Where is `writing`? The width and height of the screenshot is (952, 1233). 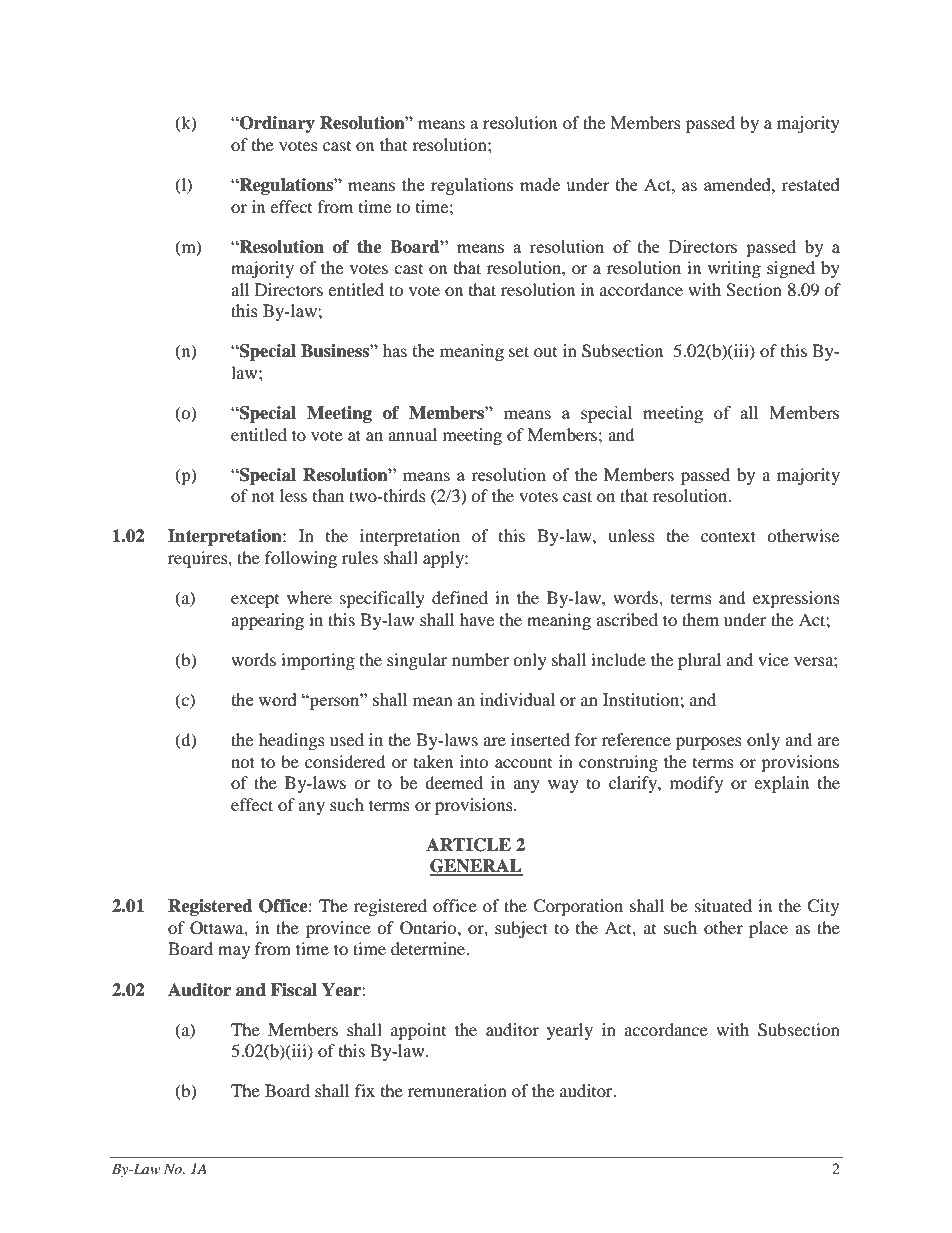 writing is located at coordinates (734, 269).
